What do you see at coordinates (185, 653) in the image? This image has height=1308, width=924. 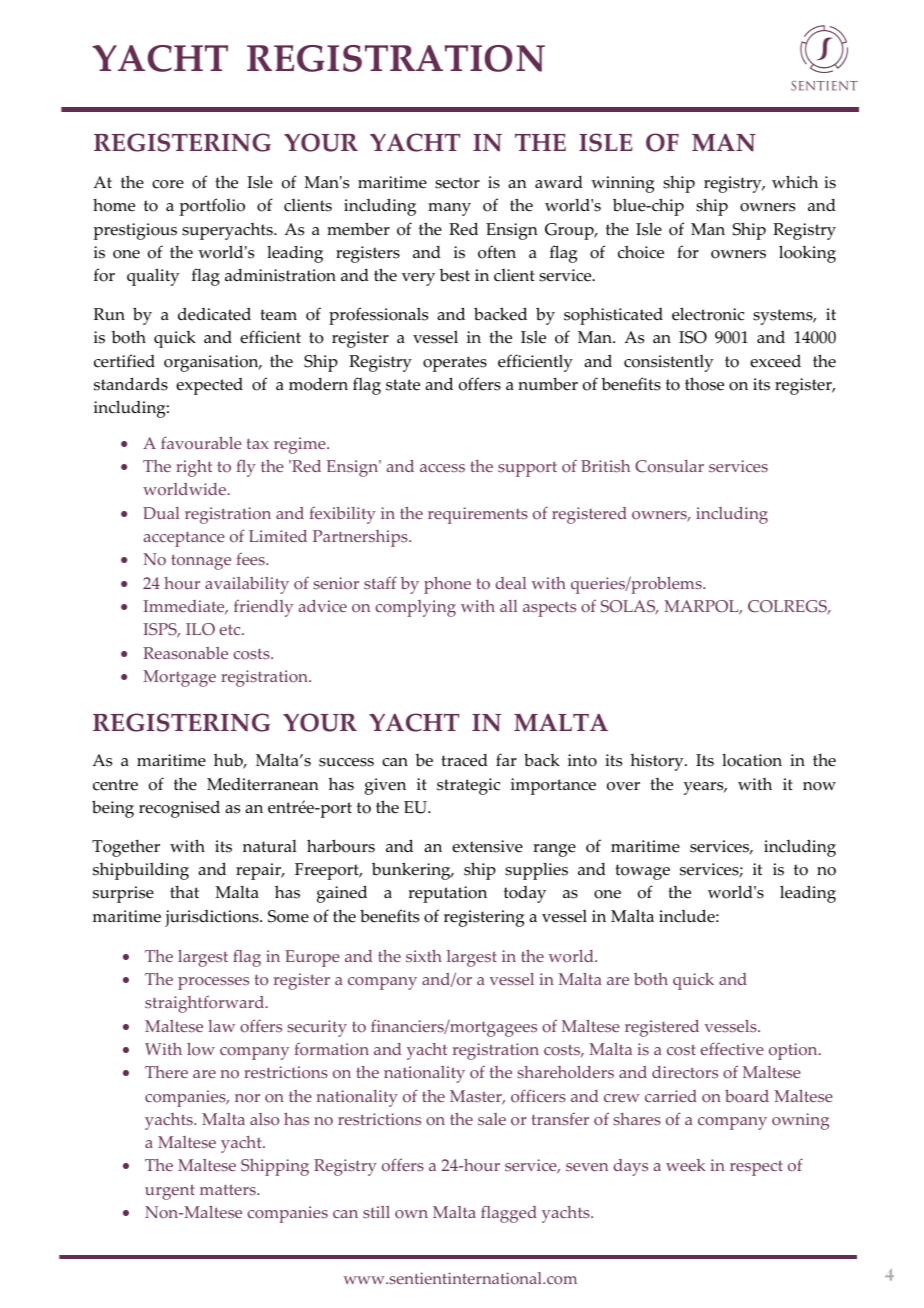 I see `Reasonable` at bounding box center [185, 653].
